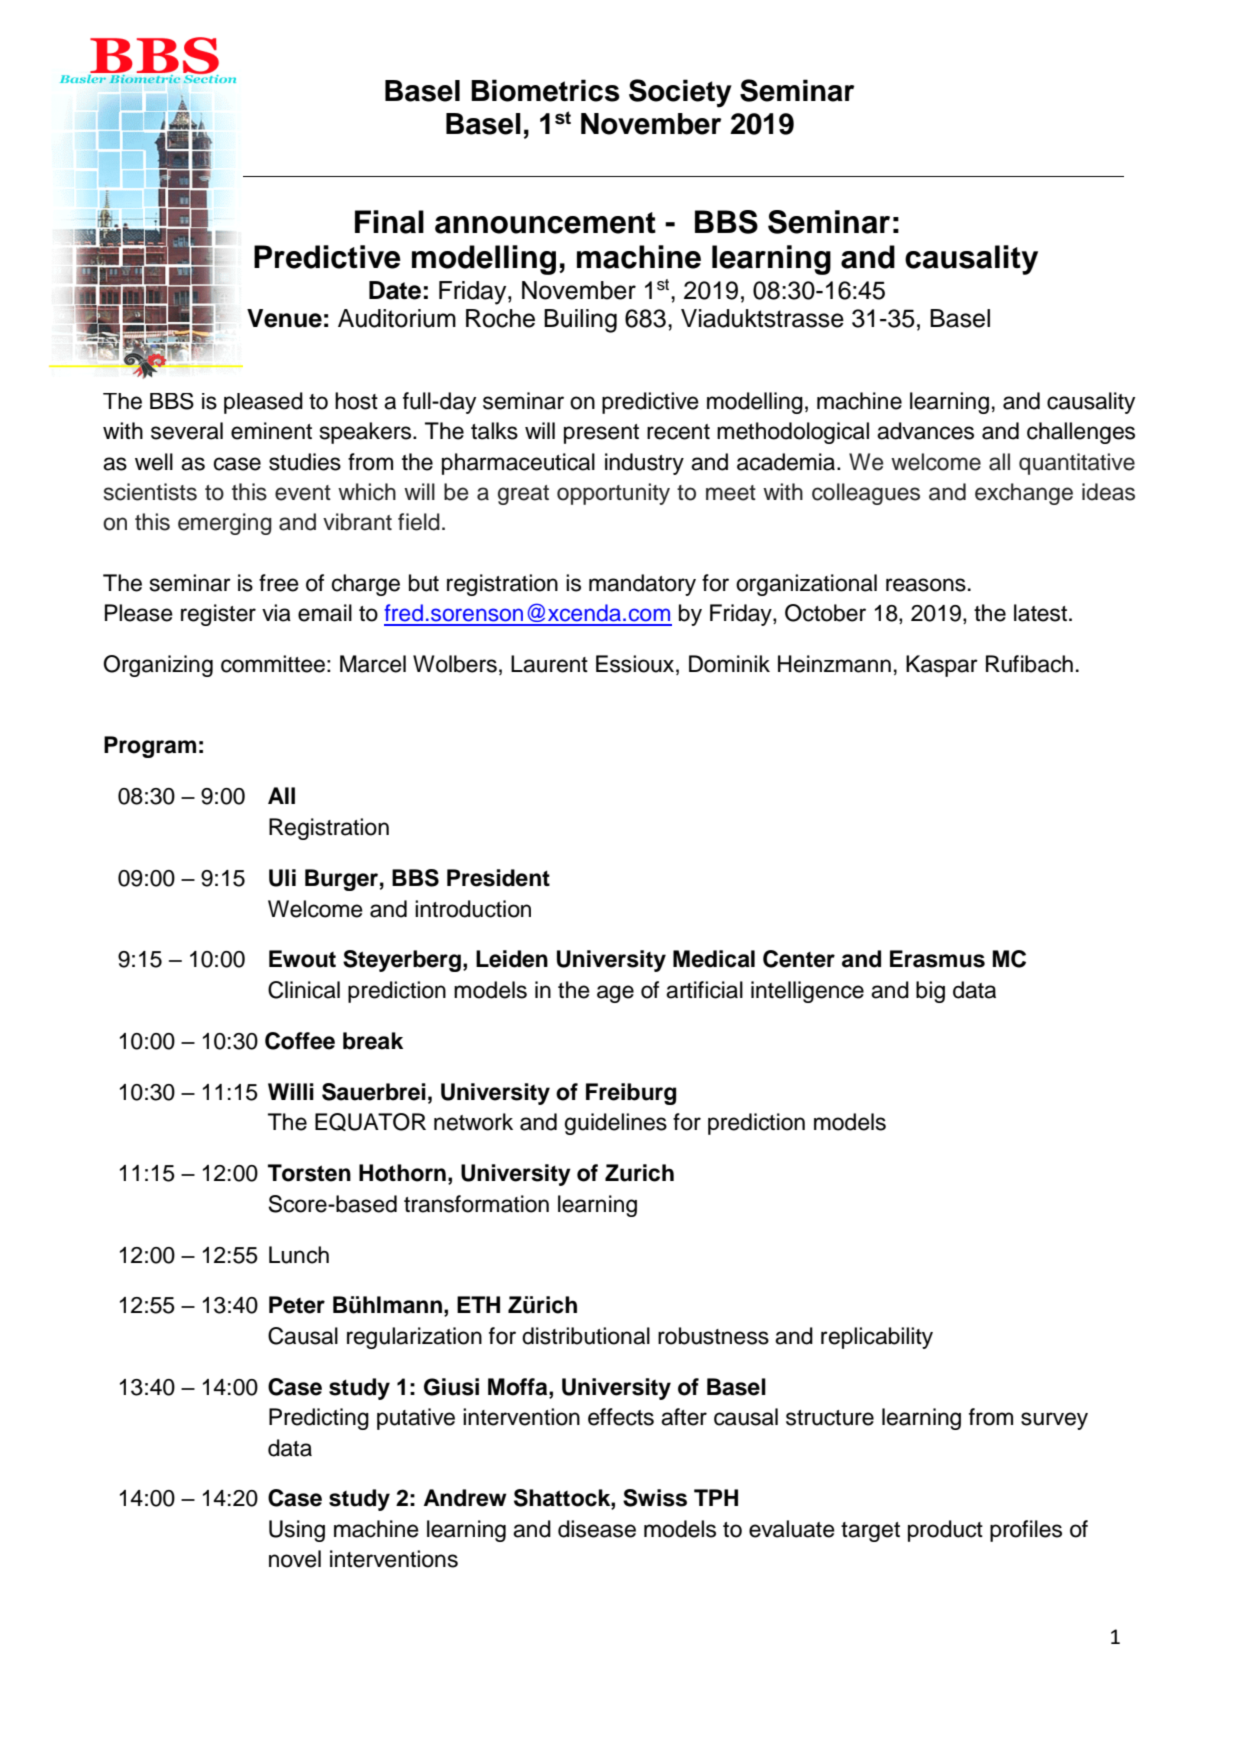  Describe the element at coordinates (498, 878) in the screenshot. I see `President` at that location.
